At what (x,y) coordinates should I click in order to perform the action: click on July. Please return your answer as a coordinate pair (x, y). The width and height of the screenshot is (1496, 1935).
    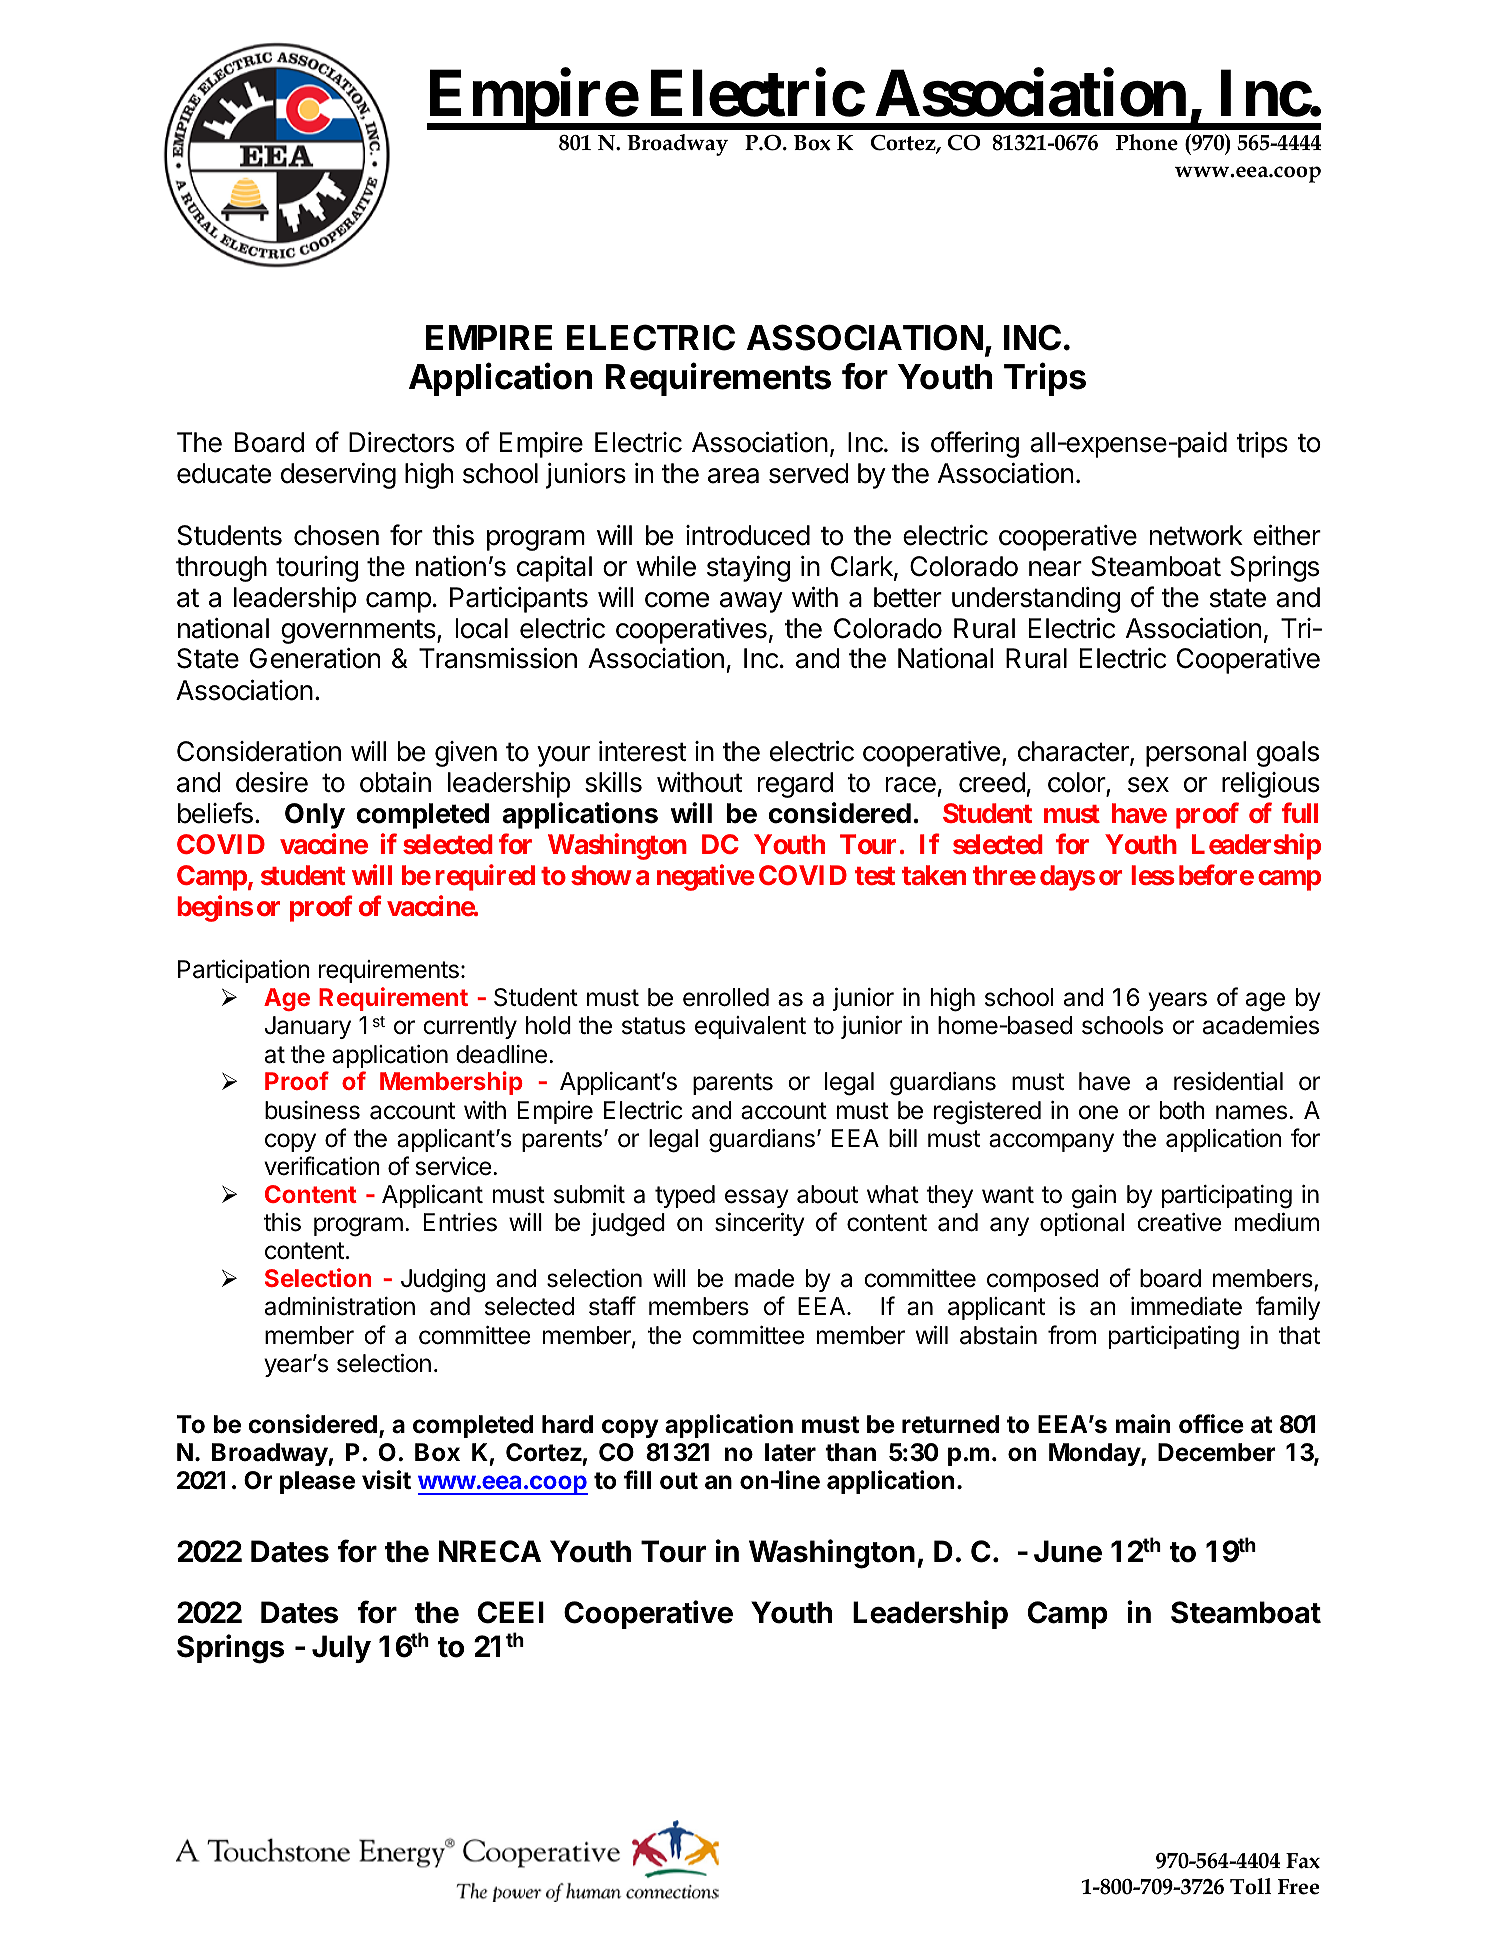
    Looking at the image, I should click on (341, 1649).
